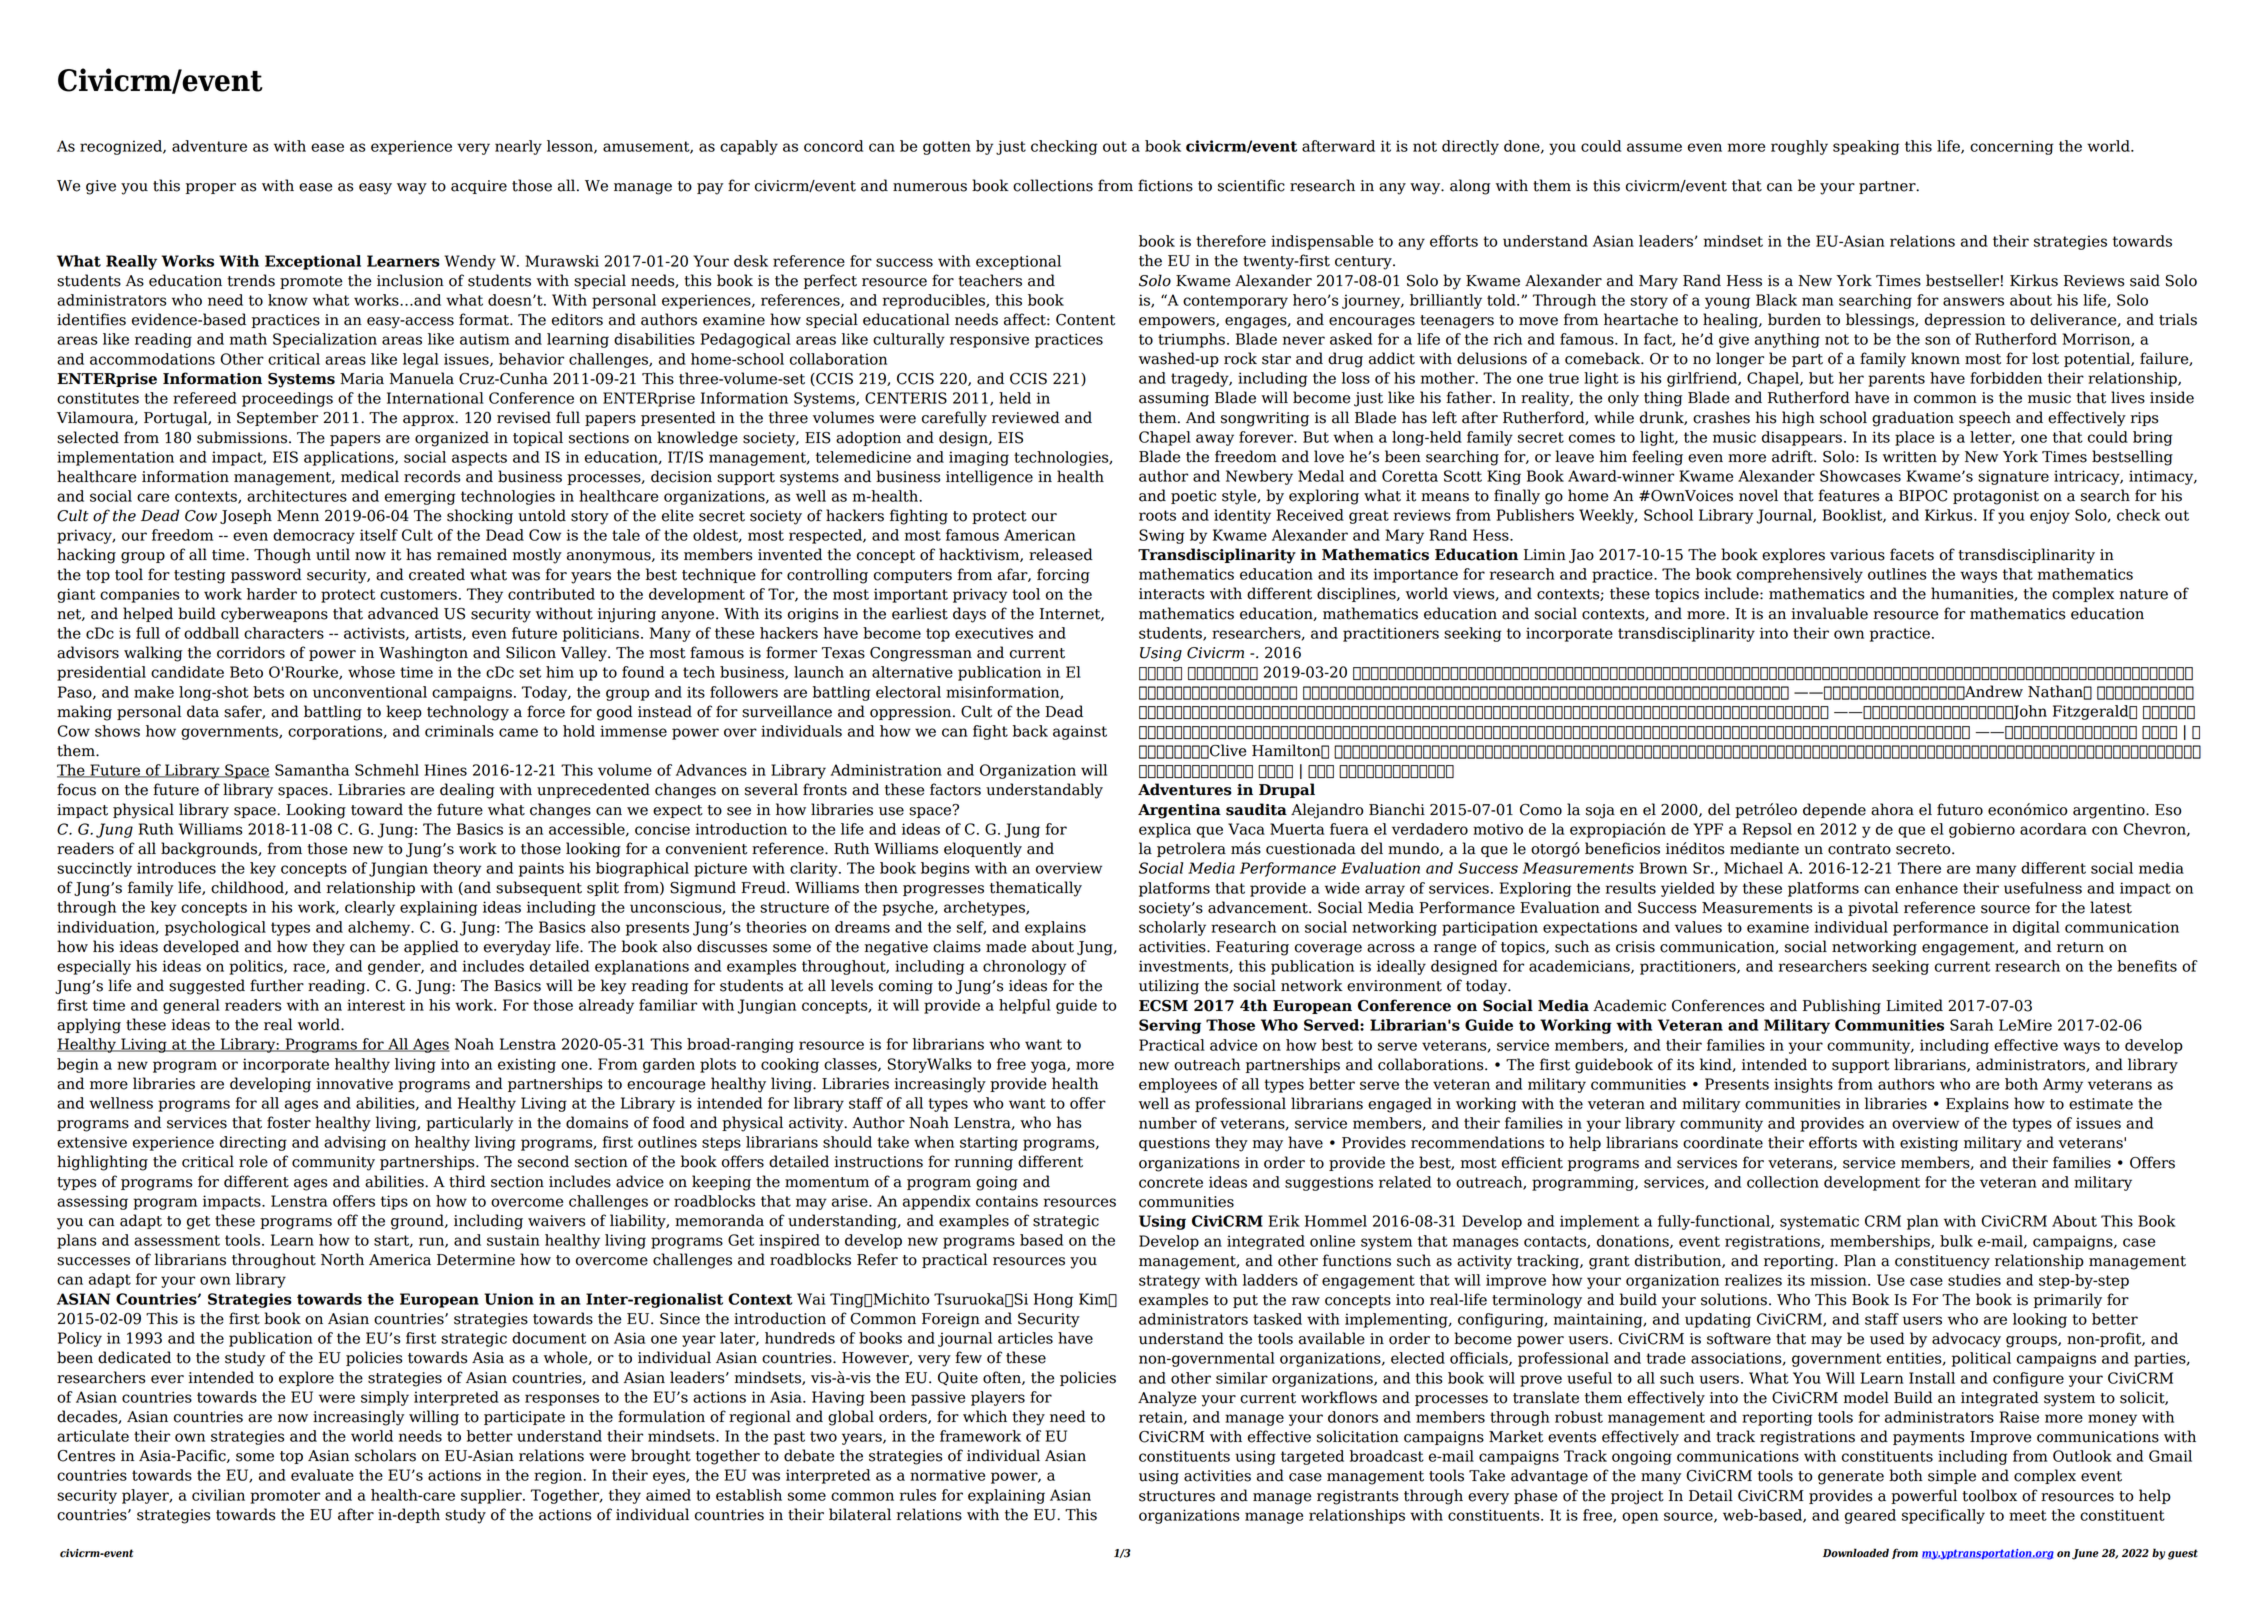 The height and width of the screenshot is (1597, 2258). What do you see at coordinates (248, 888) in the screenshot?
I see `childhood` at bounding box center [248, 888].
